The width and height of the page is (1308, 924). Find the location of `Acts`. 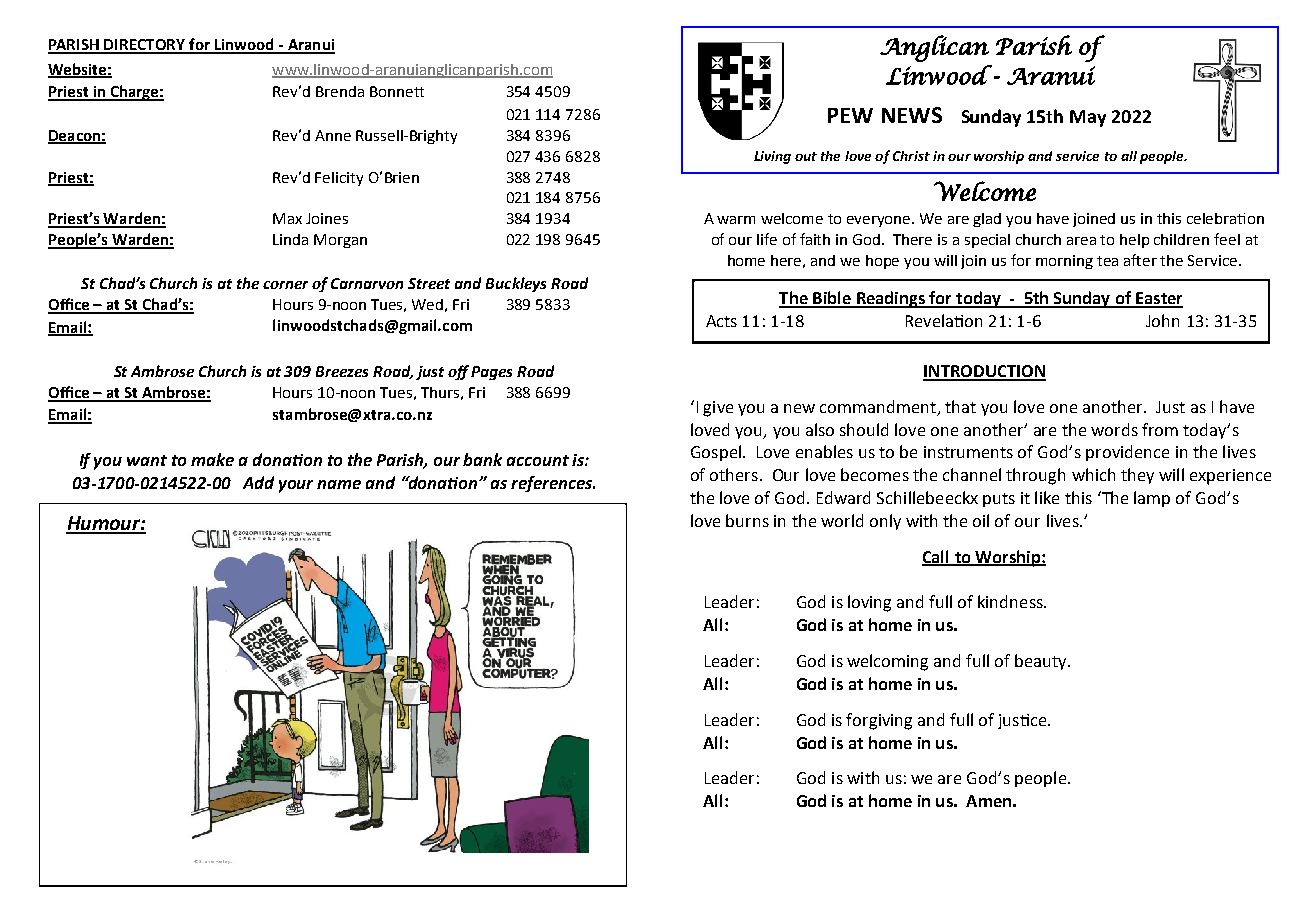

Acts is located at coordinates (721, 321).
